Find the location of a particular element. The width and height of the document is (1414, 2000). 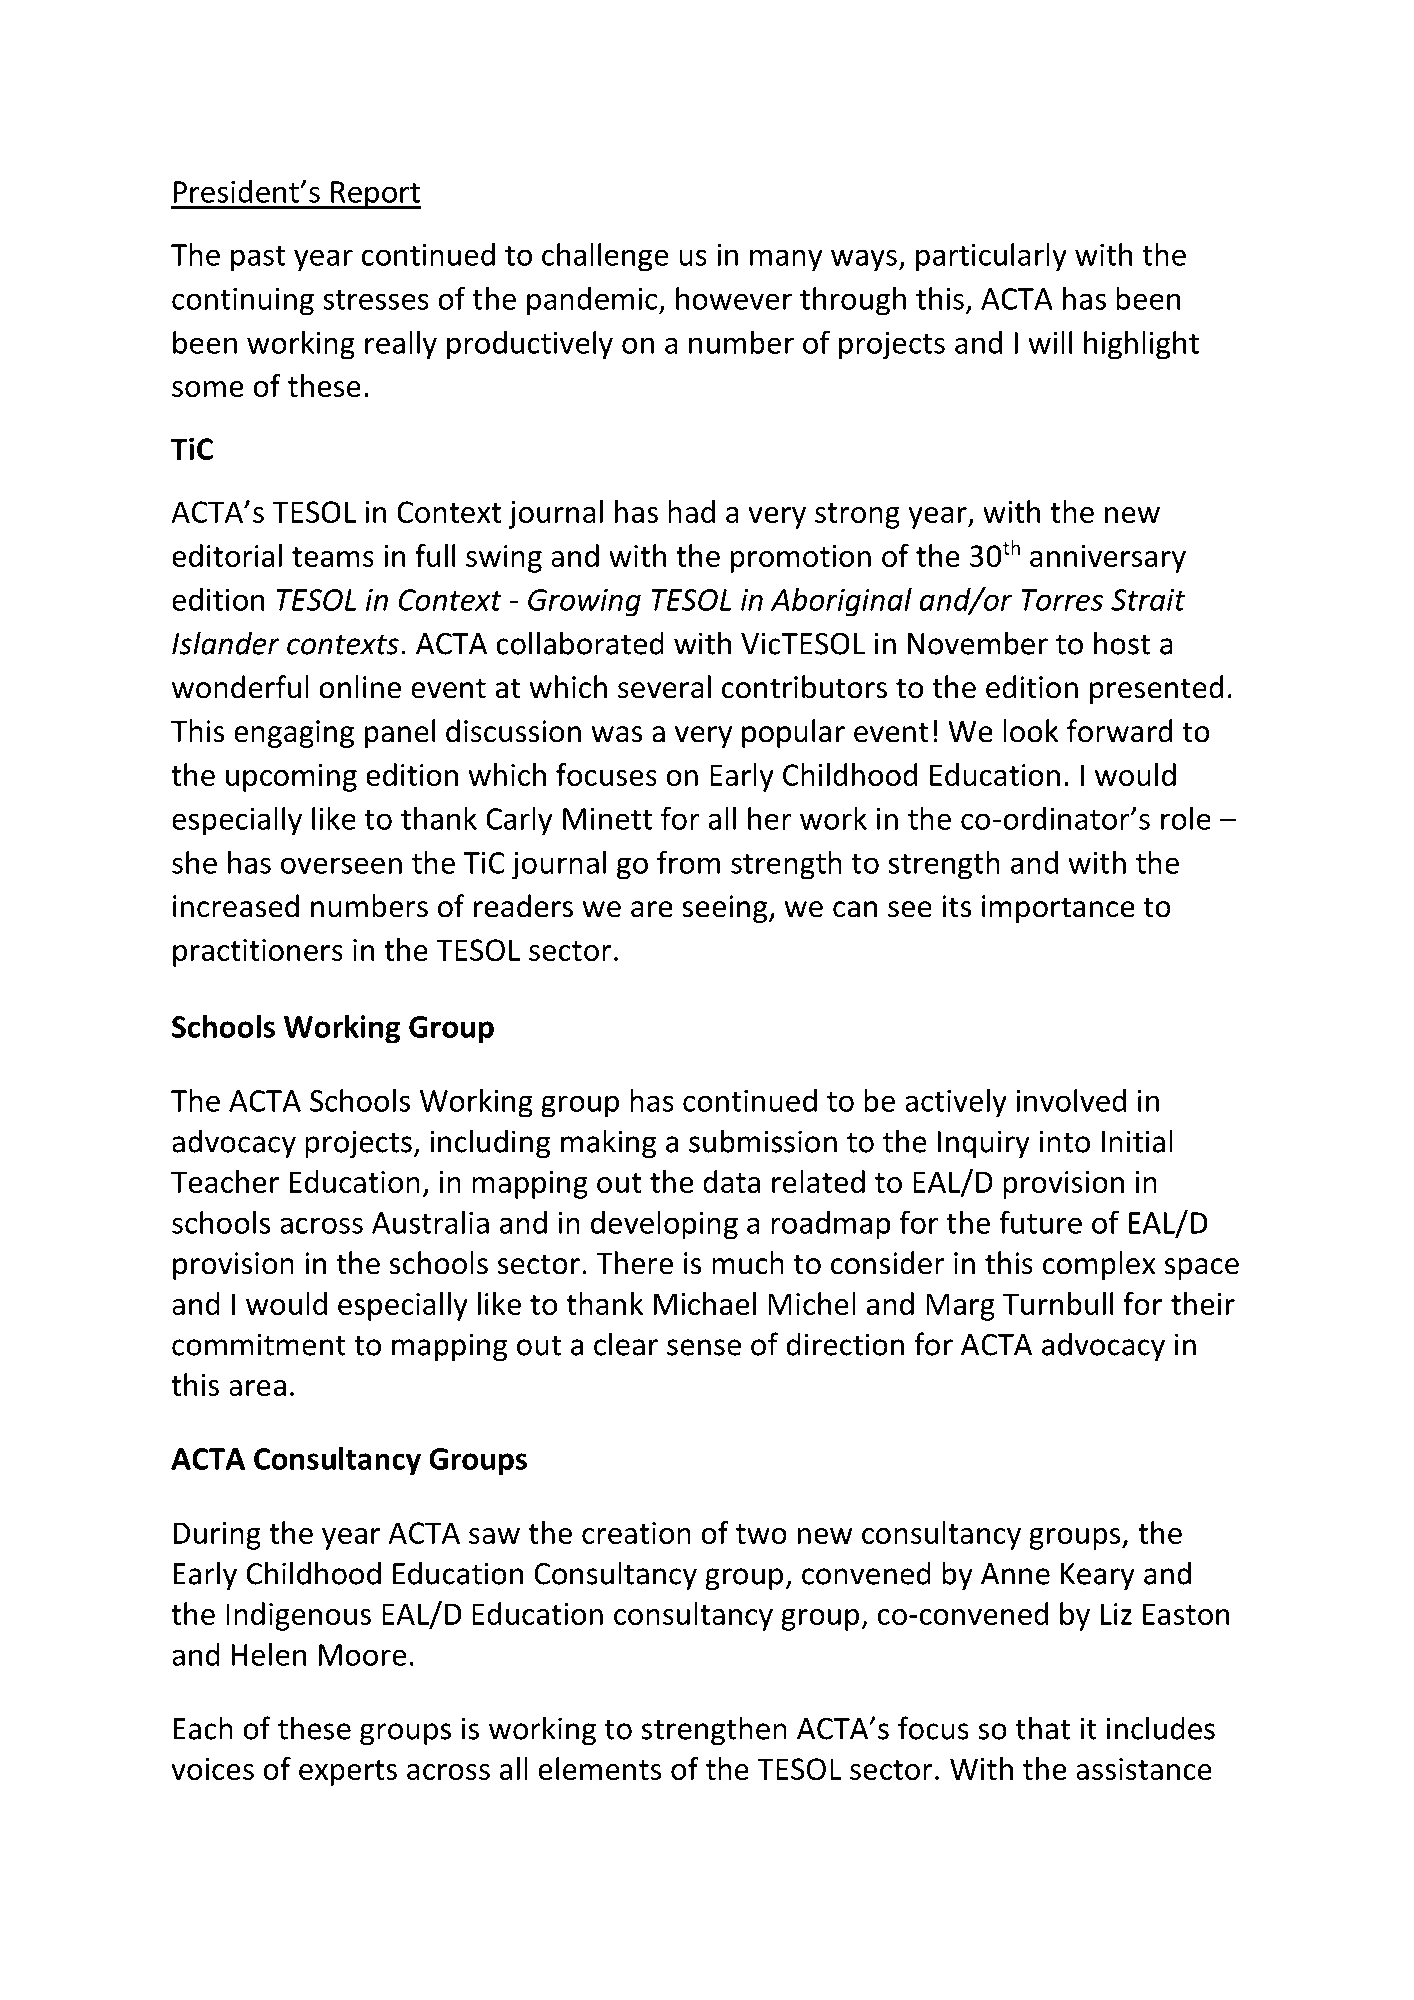

Turnbull is located at coordinates (1058, 1303).
